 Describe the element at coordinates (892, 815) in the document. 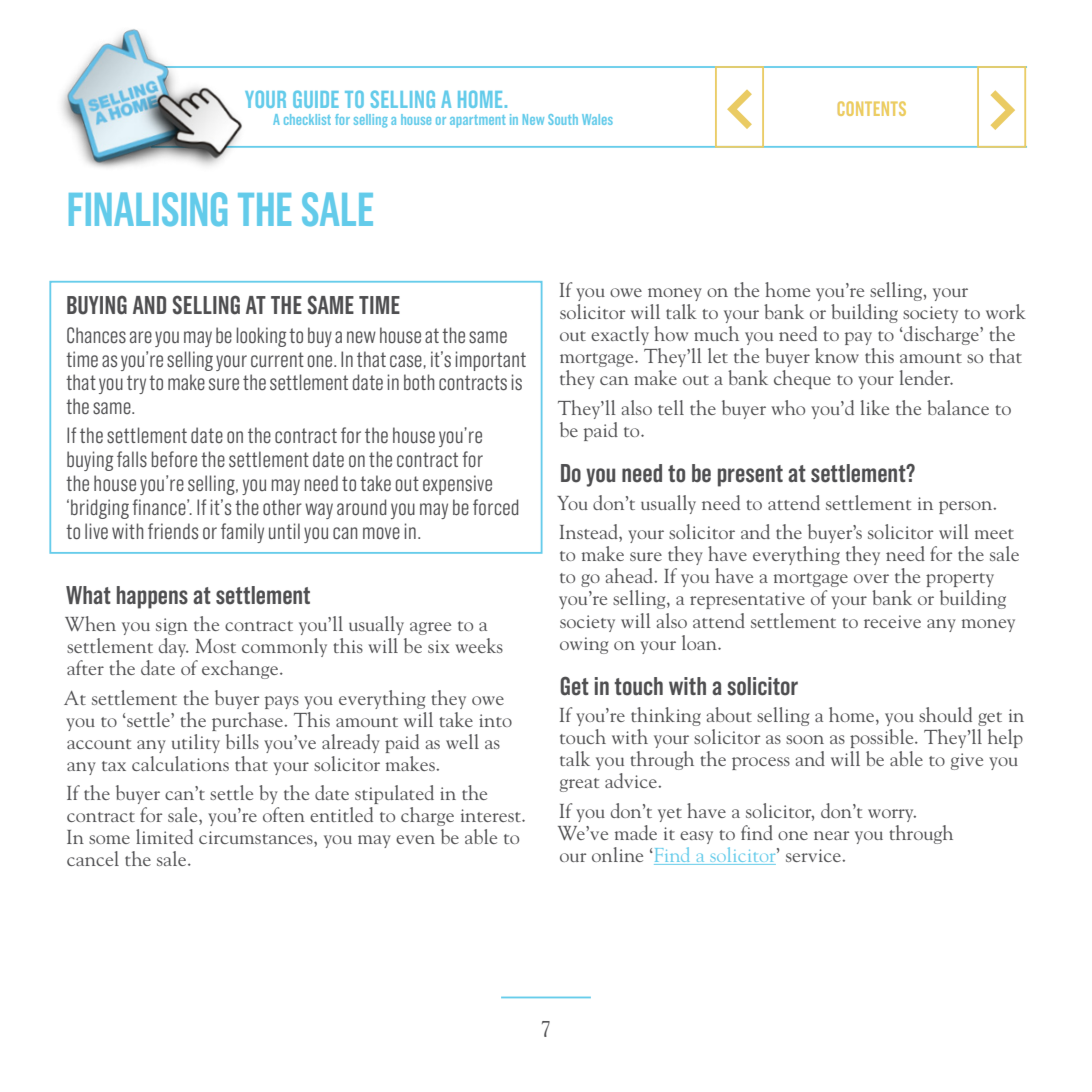

I see `worry` at that location.
